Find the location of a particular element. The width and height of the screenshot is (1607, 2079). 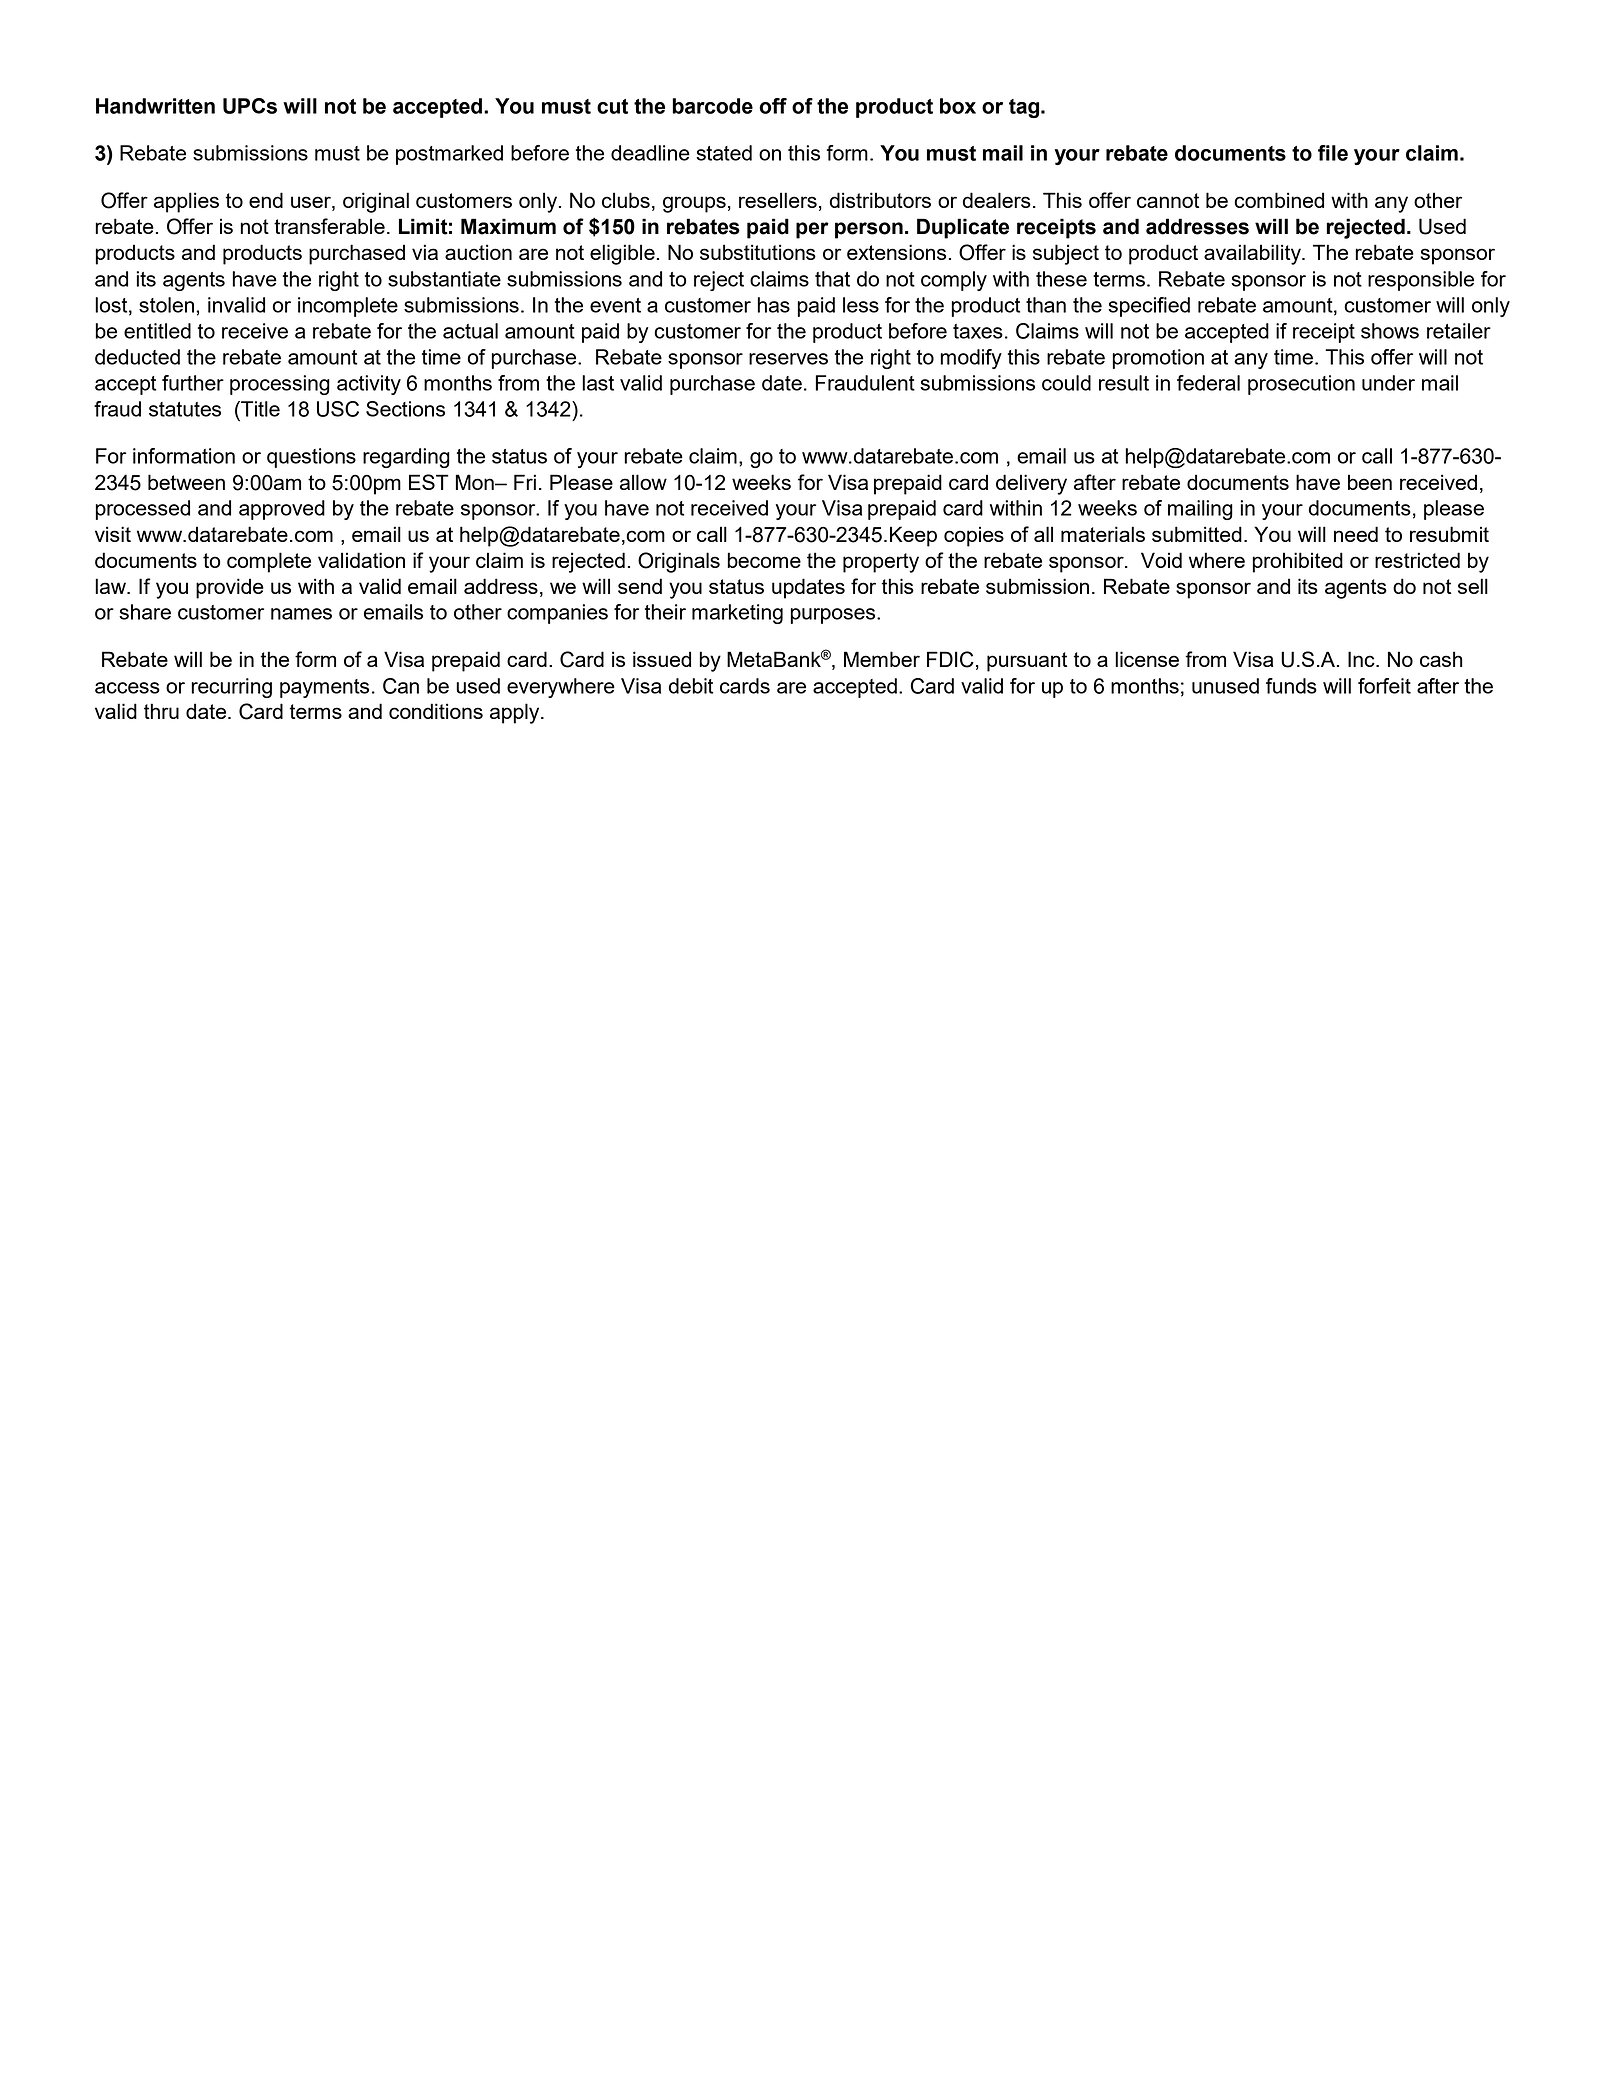

funds is located at coordinates (1291, 686).
